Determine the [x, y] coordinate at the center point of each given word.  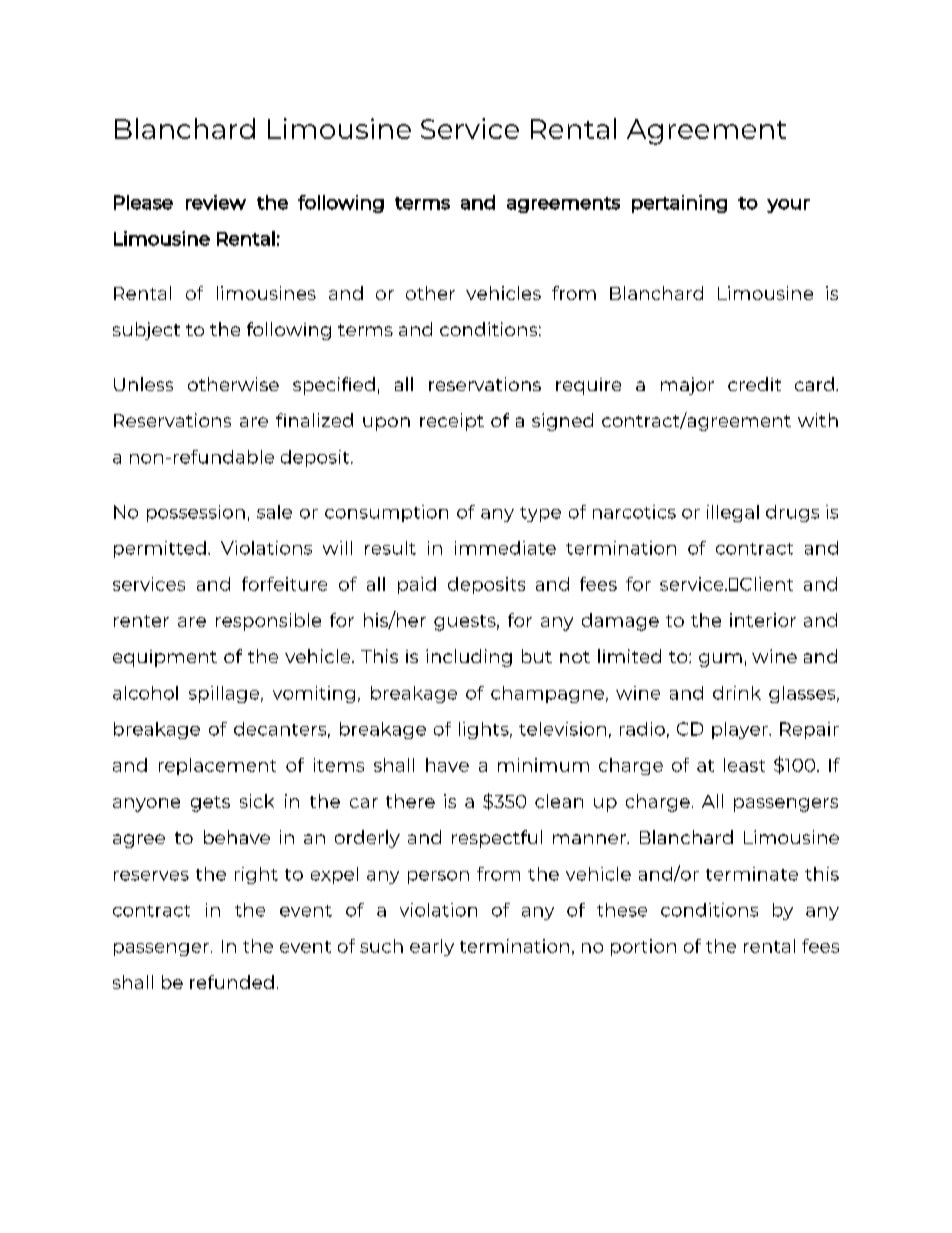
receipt [452, 422]
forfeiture [284, 584]
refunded [232, 982]
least [744, 765]
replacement [217, 766]
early [432, 947]
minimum [543, 765]
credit [754, 384]
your [788, 206]
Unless [143, 384]
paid [417, 585]
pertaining [679, 204]
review [216, 202]
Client [766, 584]
